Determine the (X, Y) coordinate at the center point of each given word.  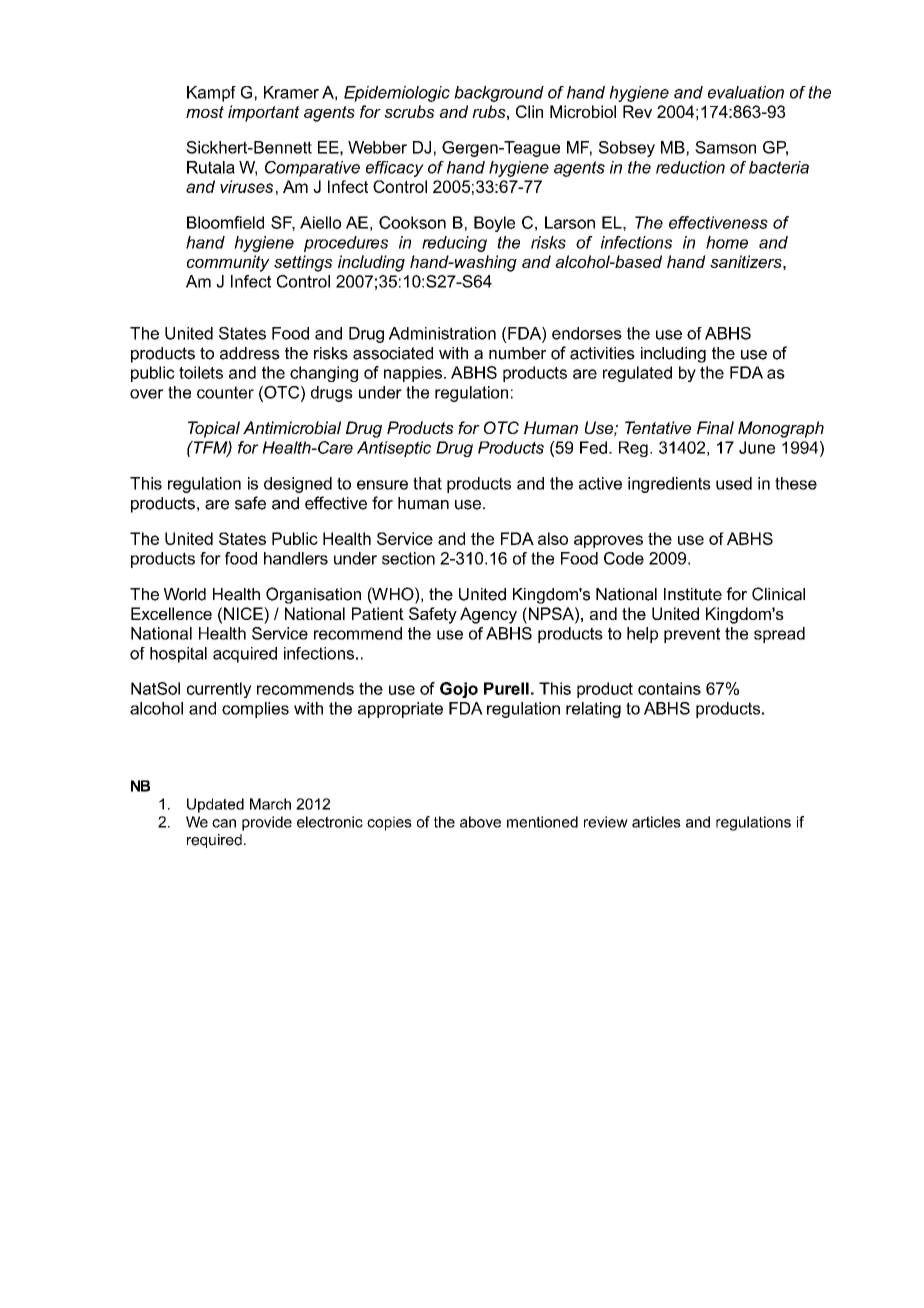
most (205, 112)
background (499, 94)
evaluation (746, 92)
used (734, 483)
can (224, 823)
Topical (214, 429)
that (427, 483)
